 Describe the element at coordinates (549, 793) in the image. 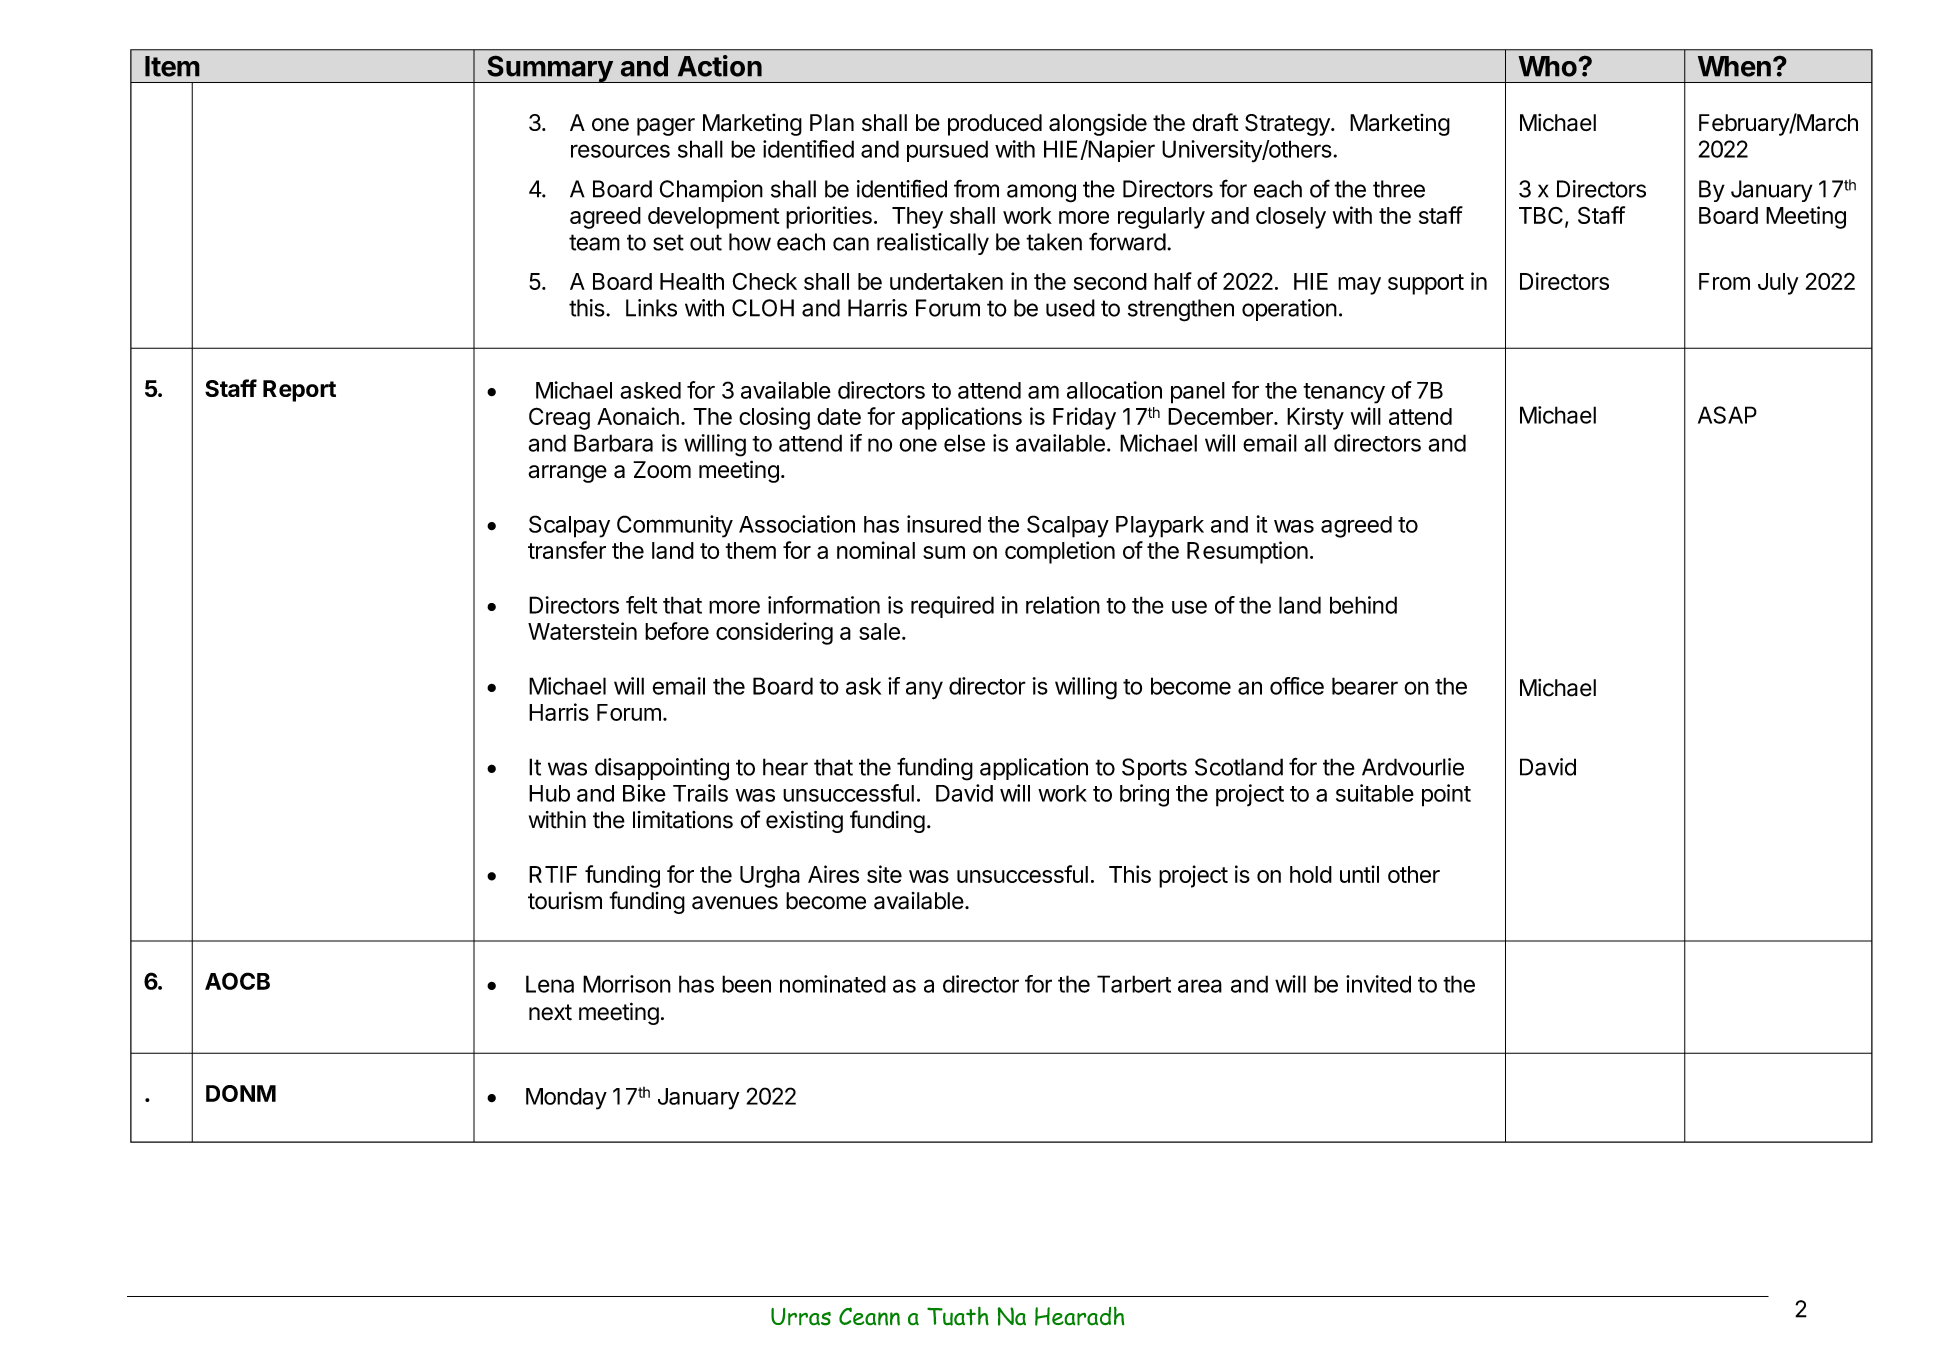

I see `Hub` at that location.
